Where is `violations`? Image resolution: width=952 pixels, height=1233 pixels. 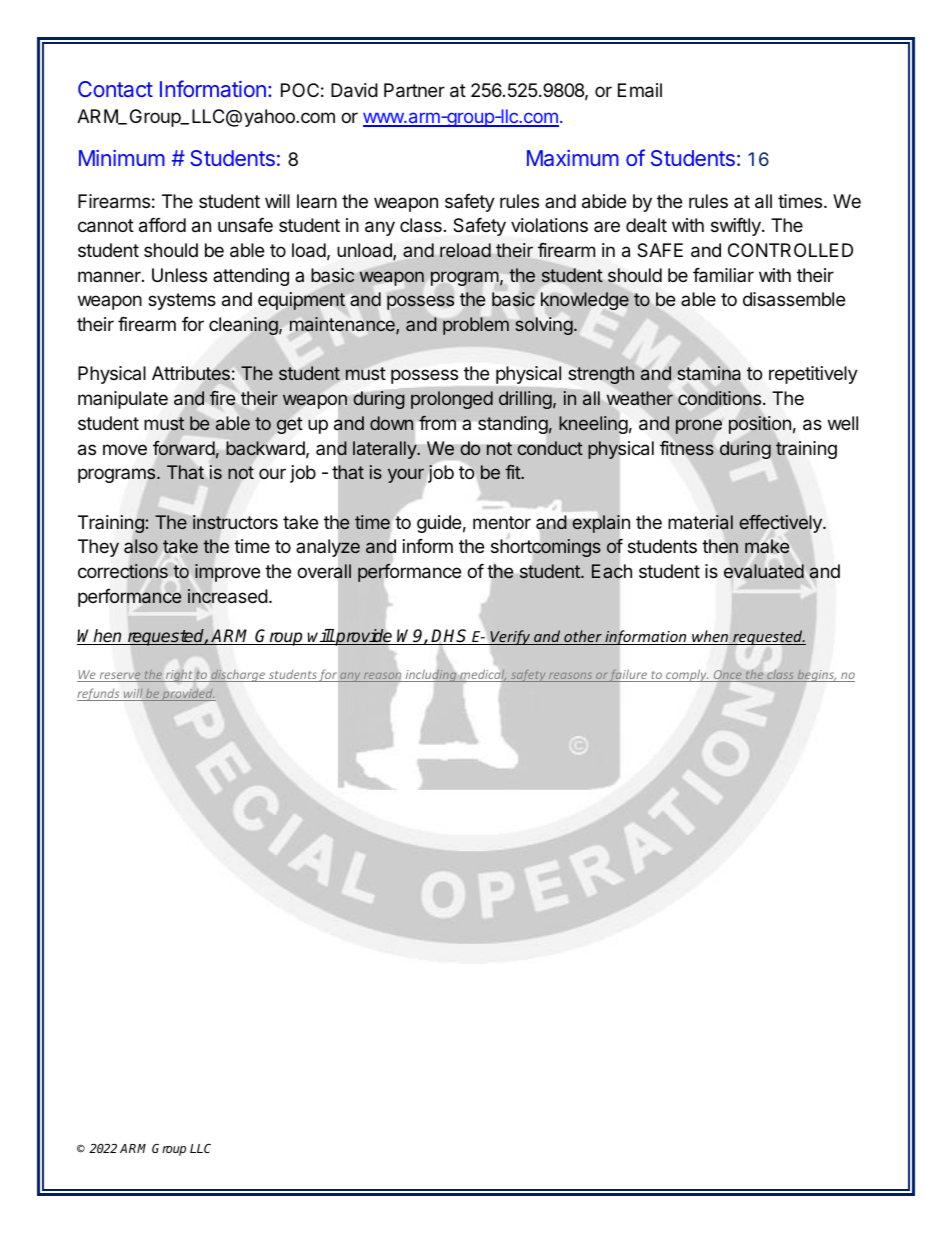
violations is located at coordinates (549, 225).
